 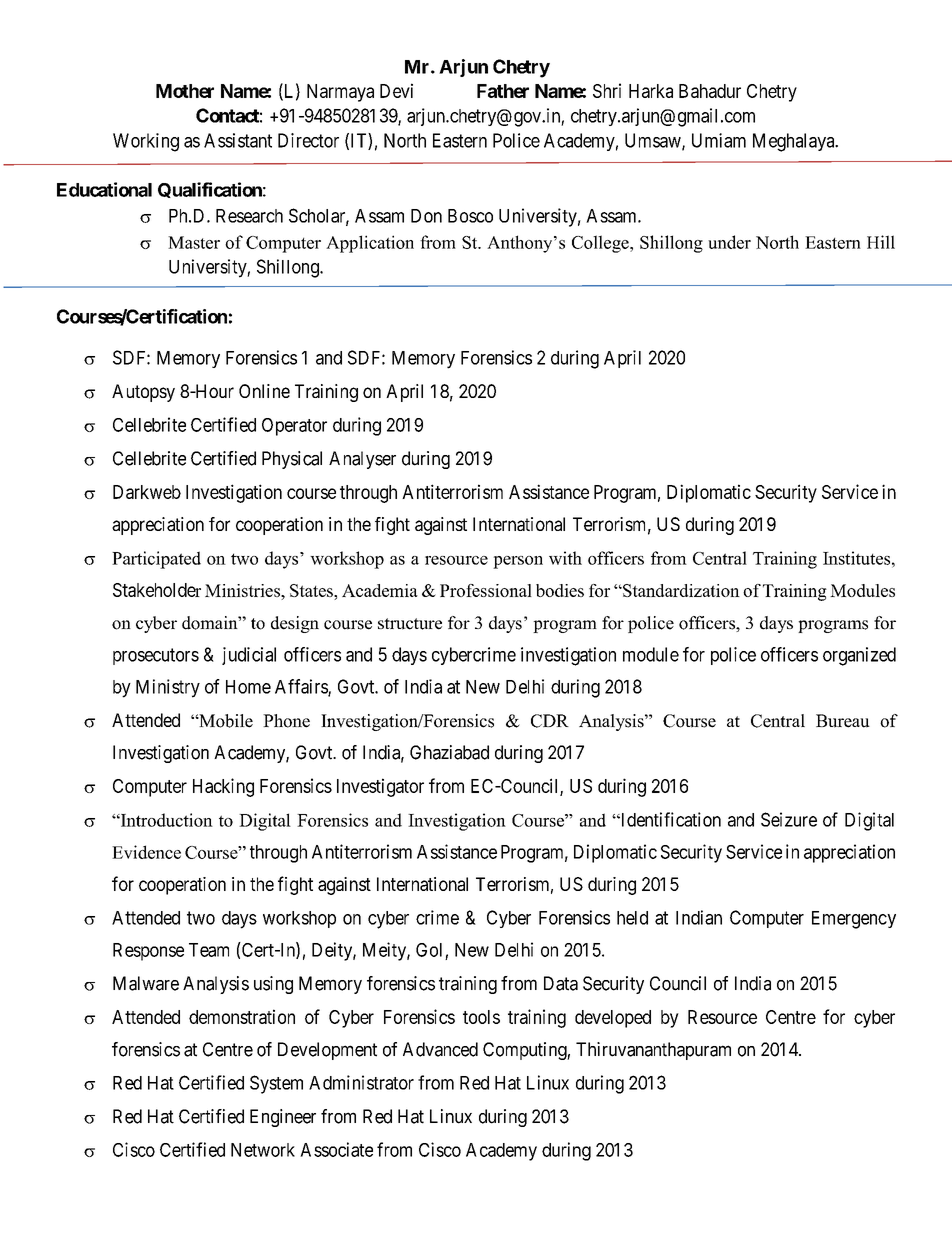 What do you see at coordinates (263, 1150) in the page?
I see `Network` at bounding box center [263, 1150].
